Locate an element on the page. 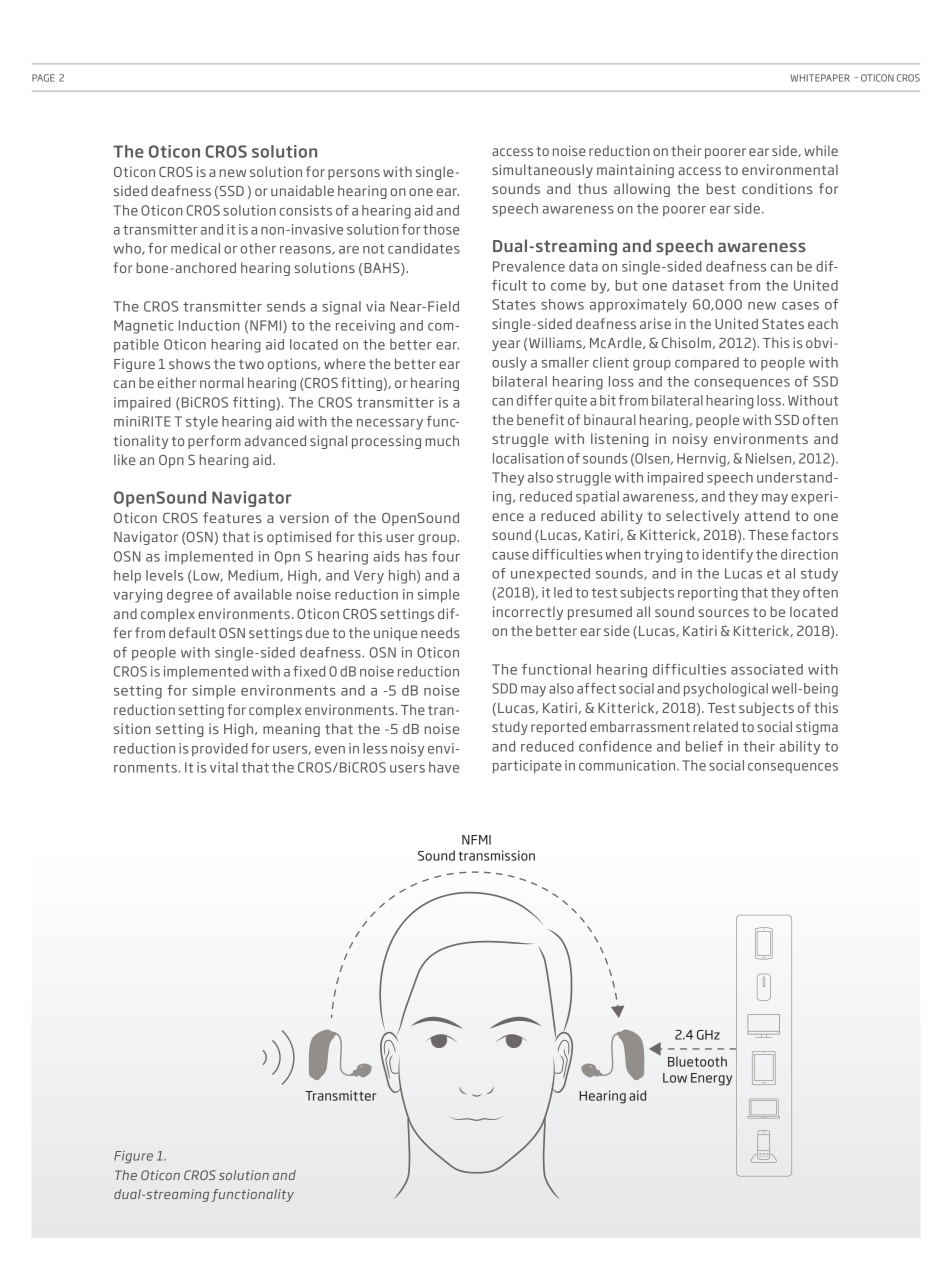  reporting is located at coordinates (708, 594).
